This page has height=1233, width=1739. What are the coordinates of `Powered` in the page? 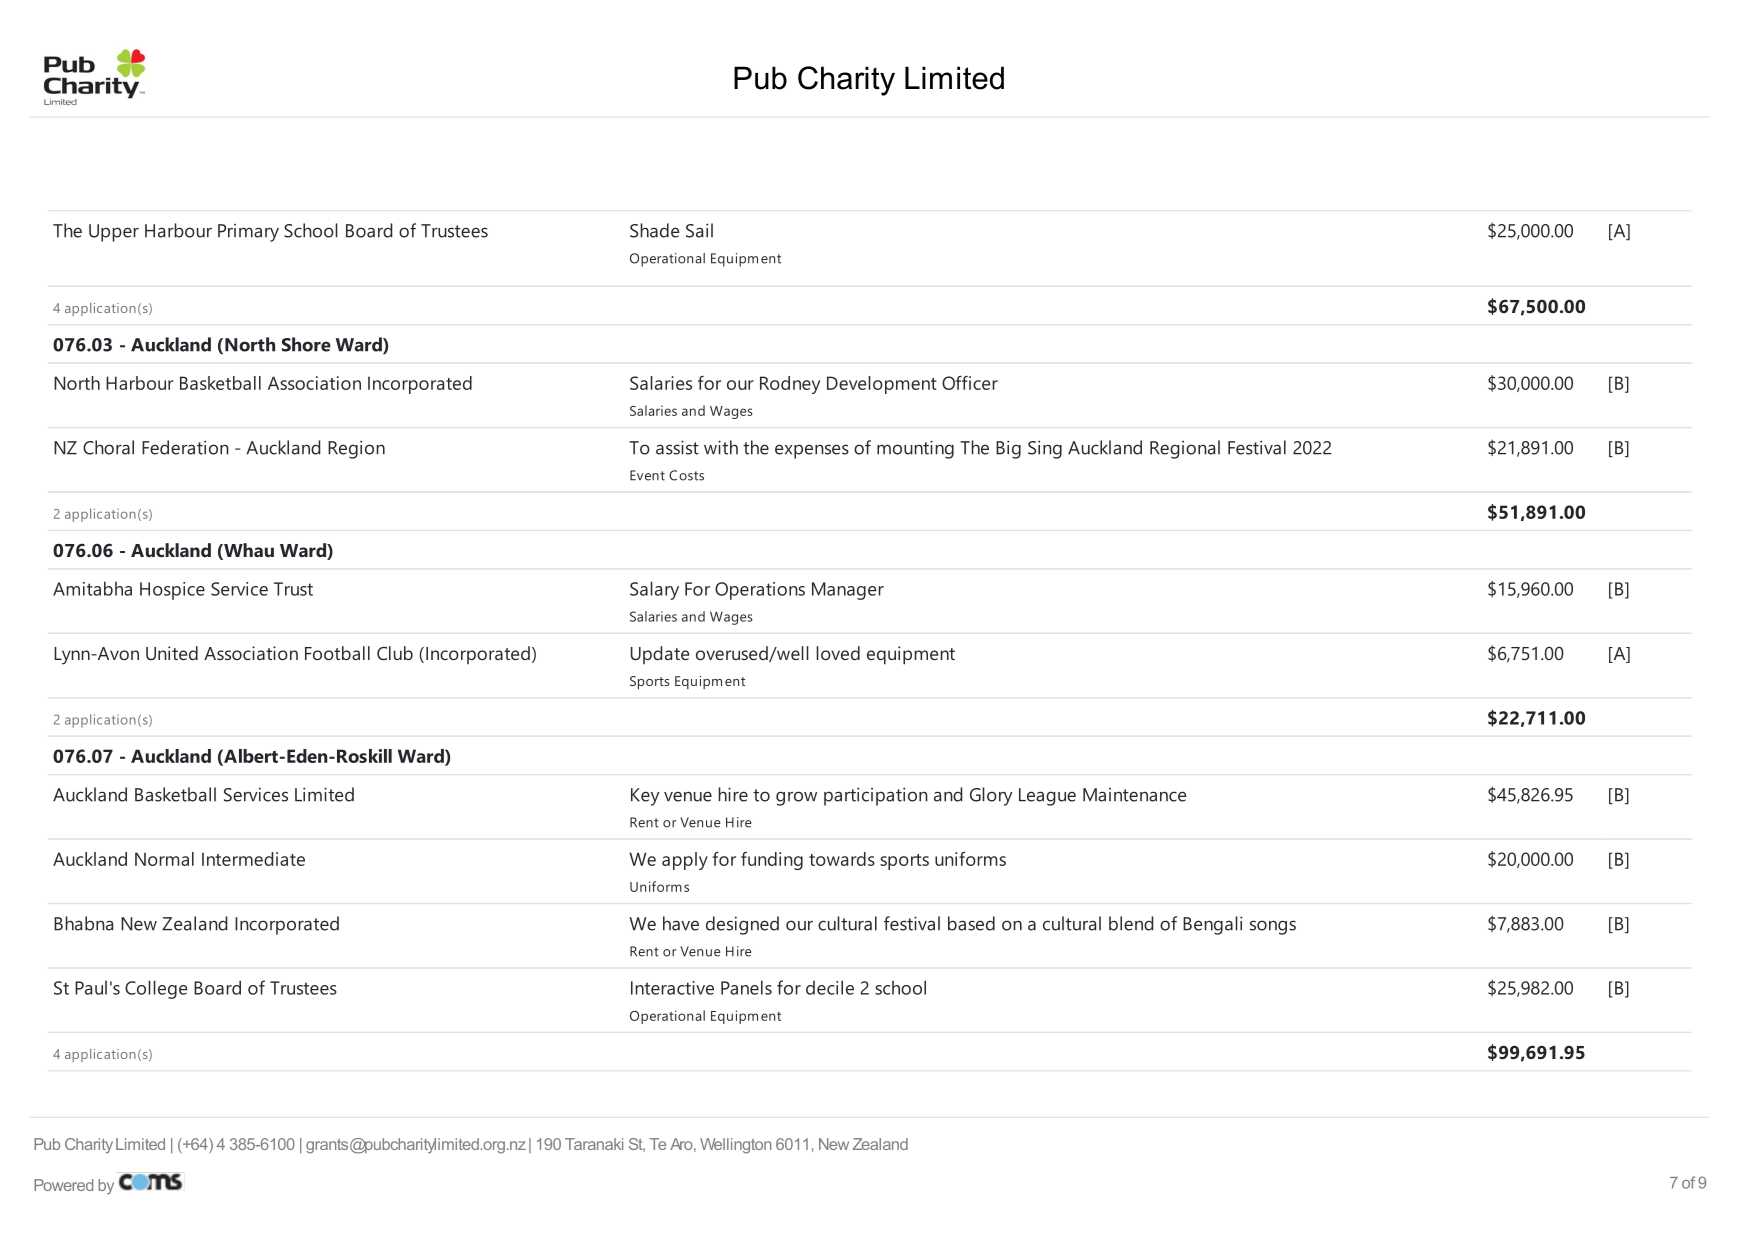 It's located at (63, 1185).
